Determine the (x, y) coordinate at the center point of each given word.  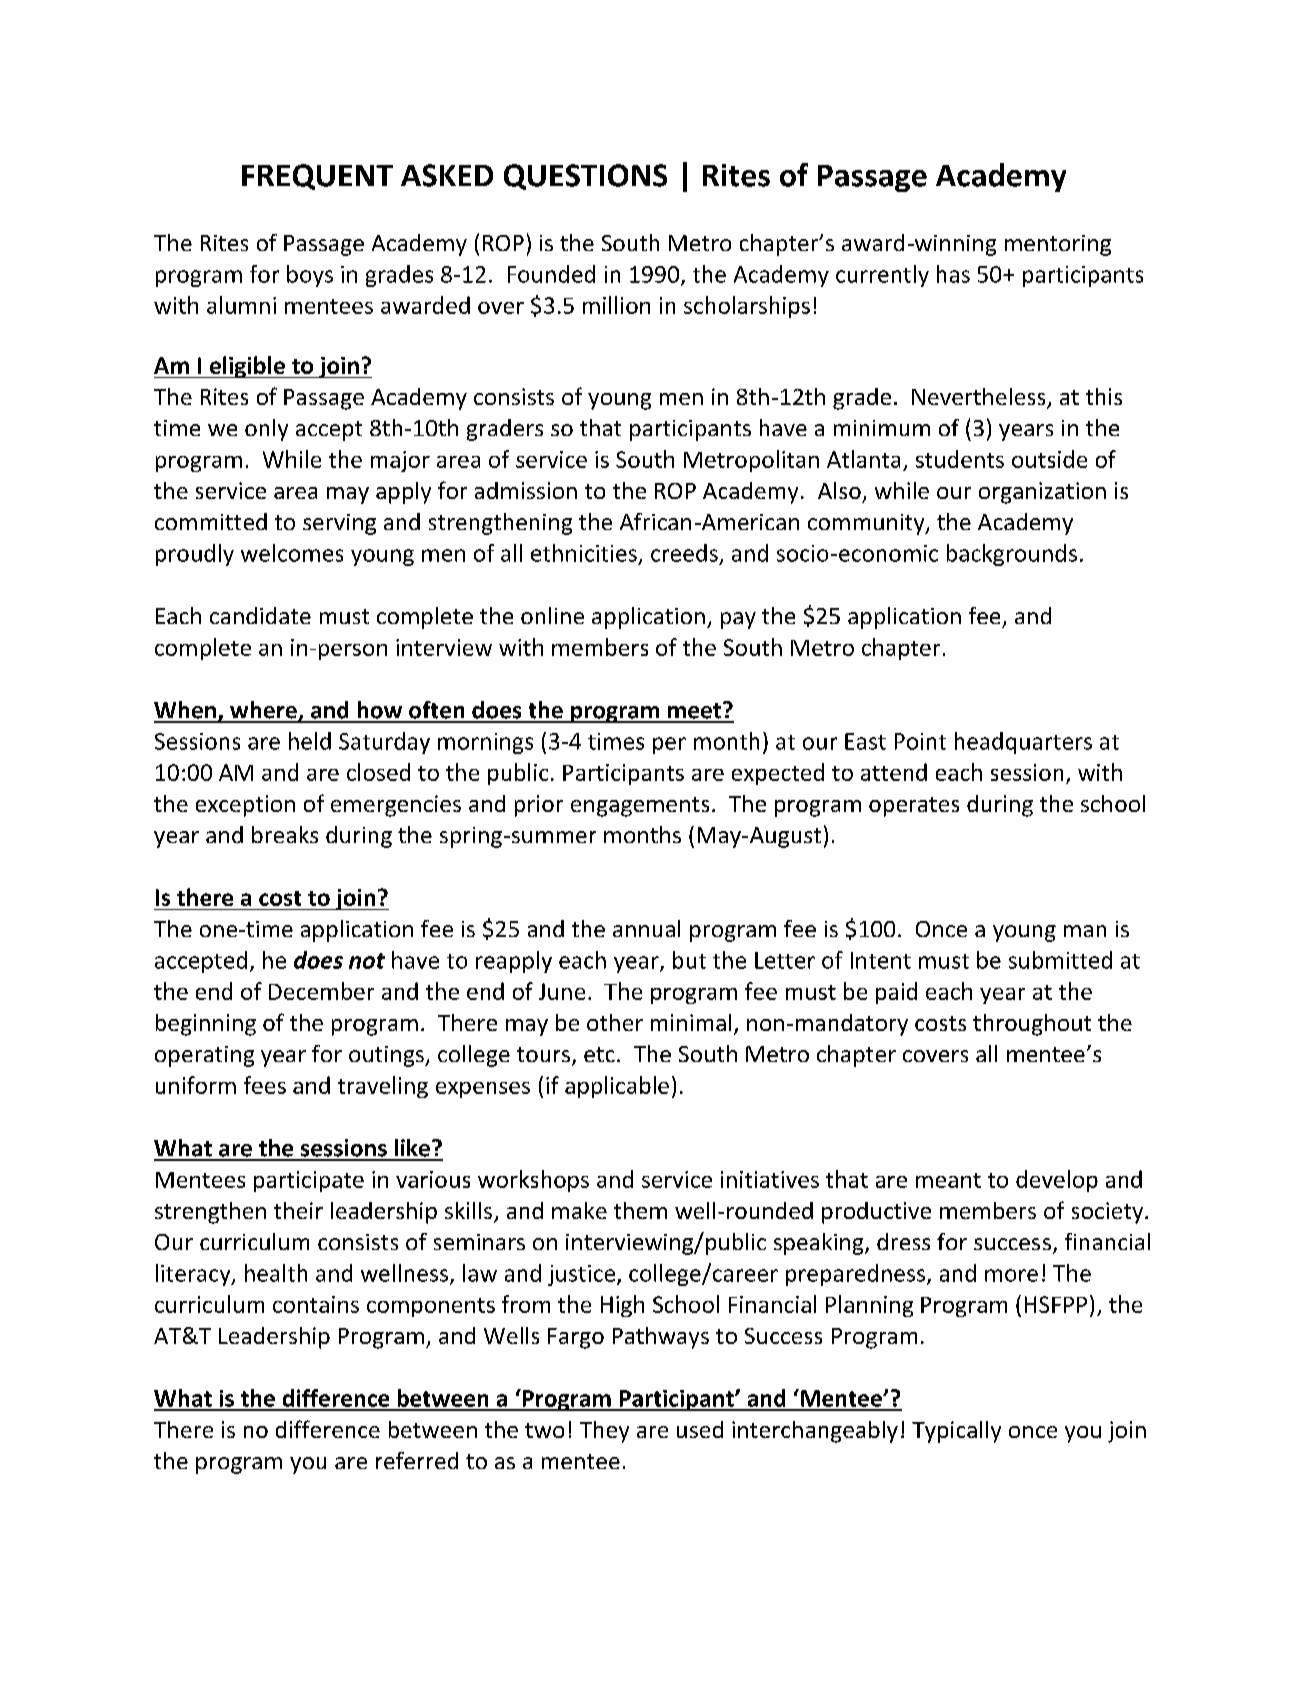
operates (914, 807)
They (604, 1432)
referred (417, 1460)
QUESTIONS (585, 177)
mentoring (1058, 245)
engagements (640, 807)
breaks (285, 834)
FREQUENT (317, 177)
